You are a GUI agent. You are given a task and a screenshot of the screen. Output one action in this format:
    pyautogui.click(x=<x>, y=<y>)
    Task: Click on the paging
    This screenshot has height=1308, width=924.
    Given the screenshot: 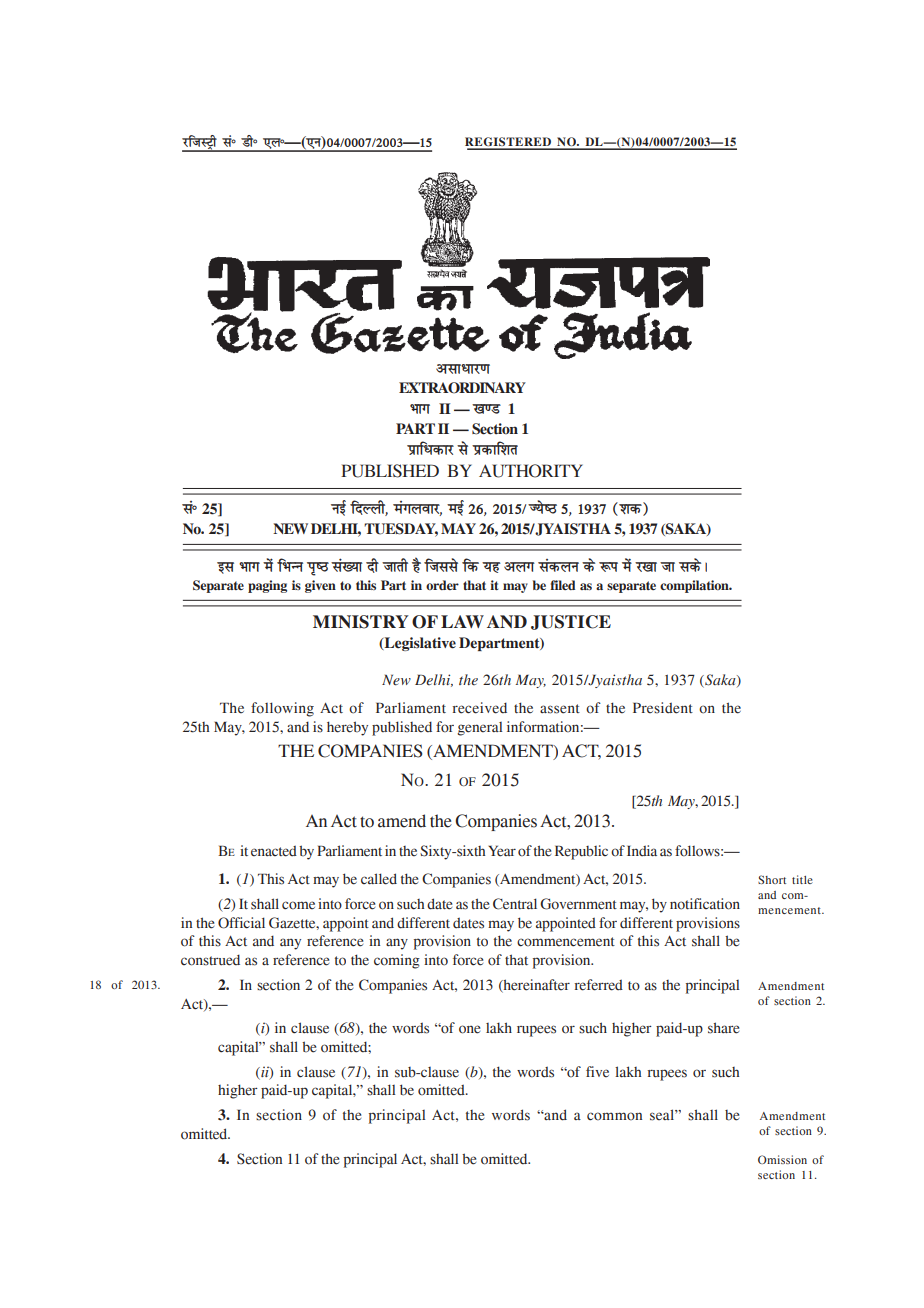 What is the action you would take?
    pyautogui.click(x=267, y=586)
